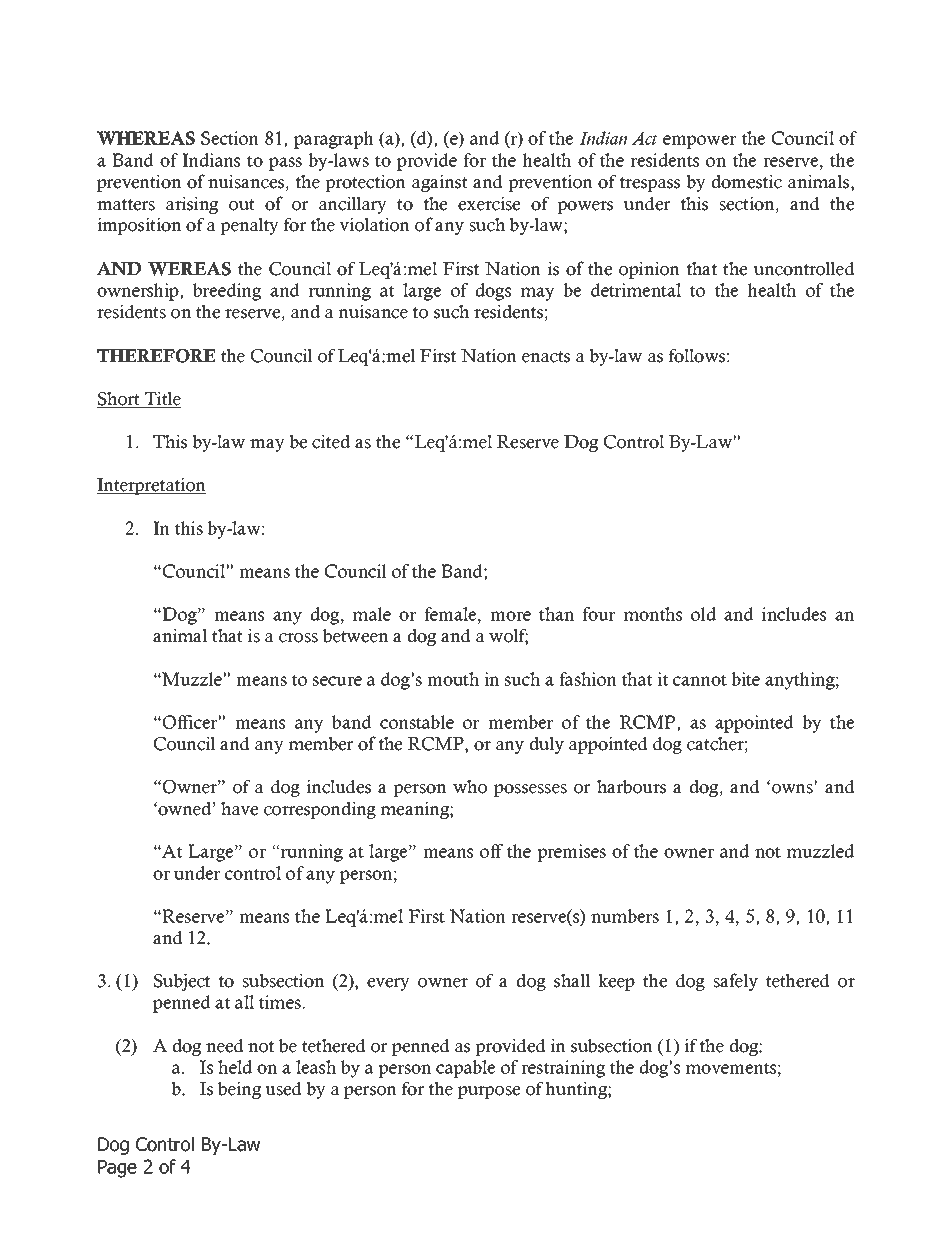 This page has height=1233, width=952. What do you see at coordinates (571, 853) in the page?
I see `premises` at bounding box center [571, 853].
